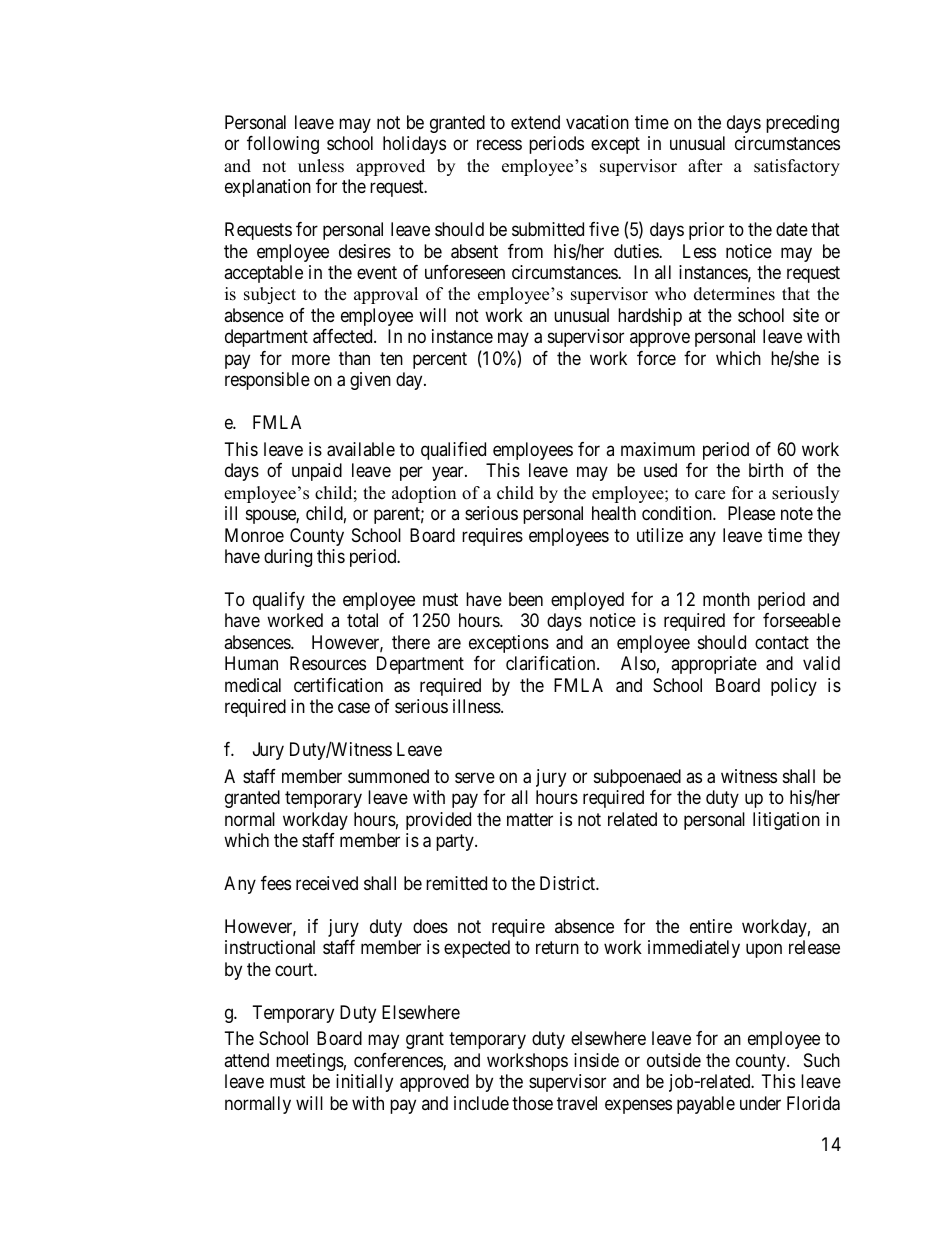 The width and height of the document is (952, 1233). What do you see at coordinates (283, 145) in the document?
I see `following` at bounding box center [283, 145].
